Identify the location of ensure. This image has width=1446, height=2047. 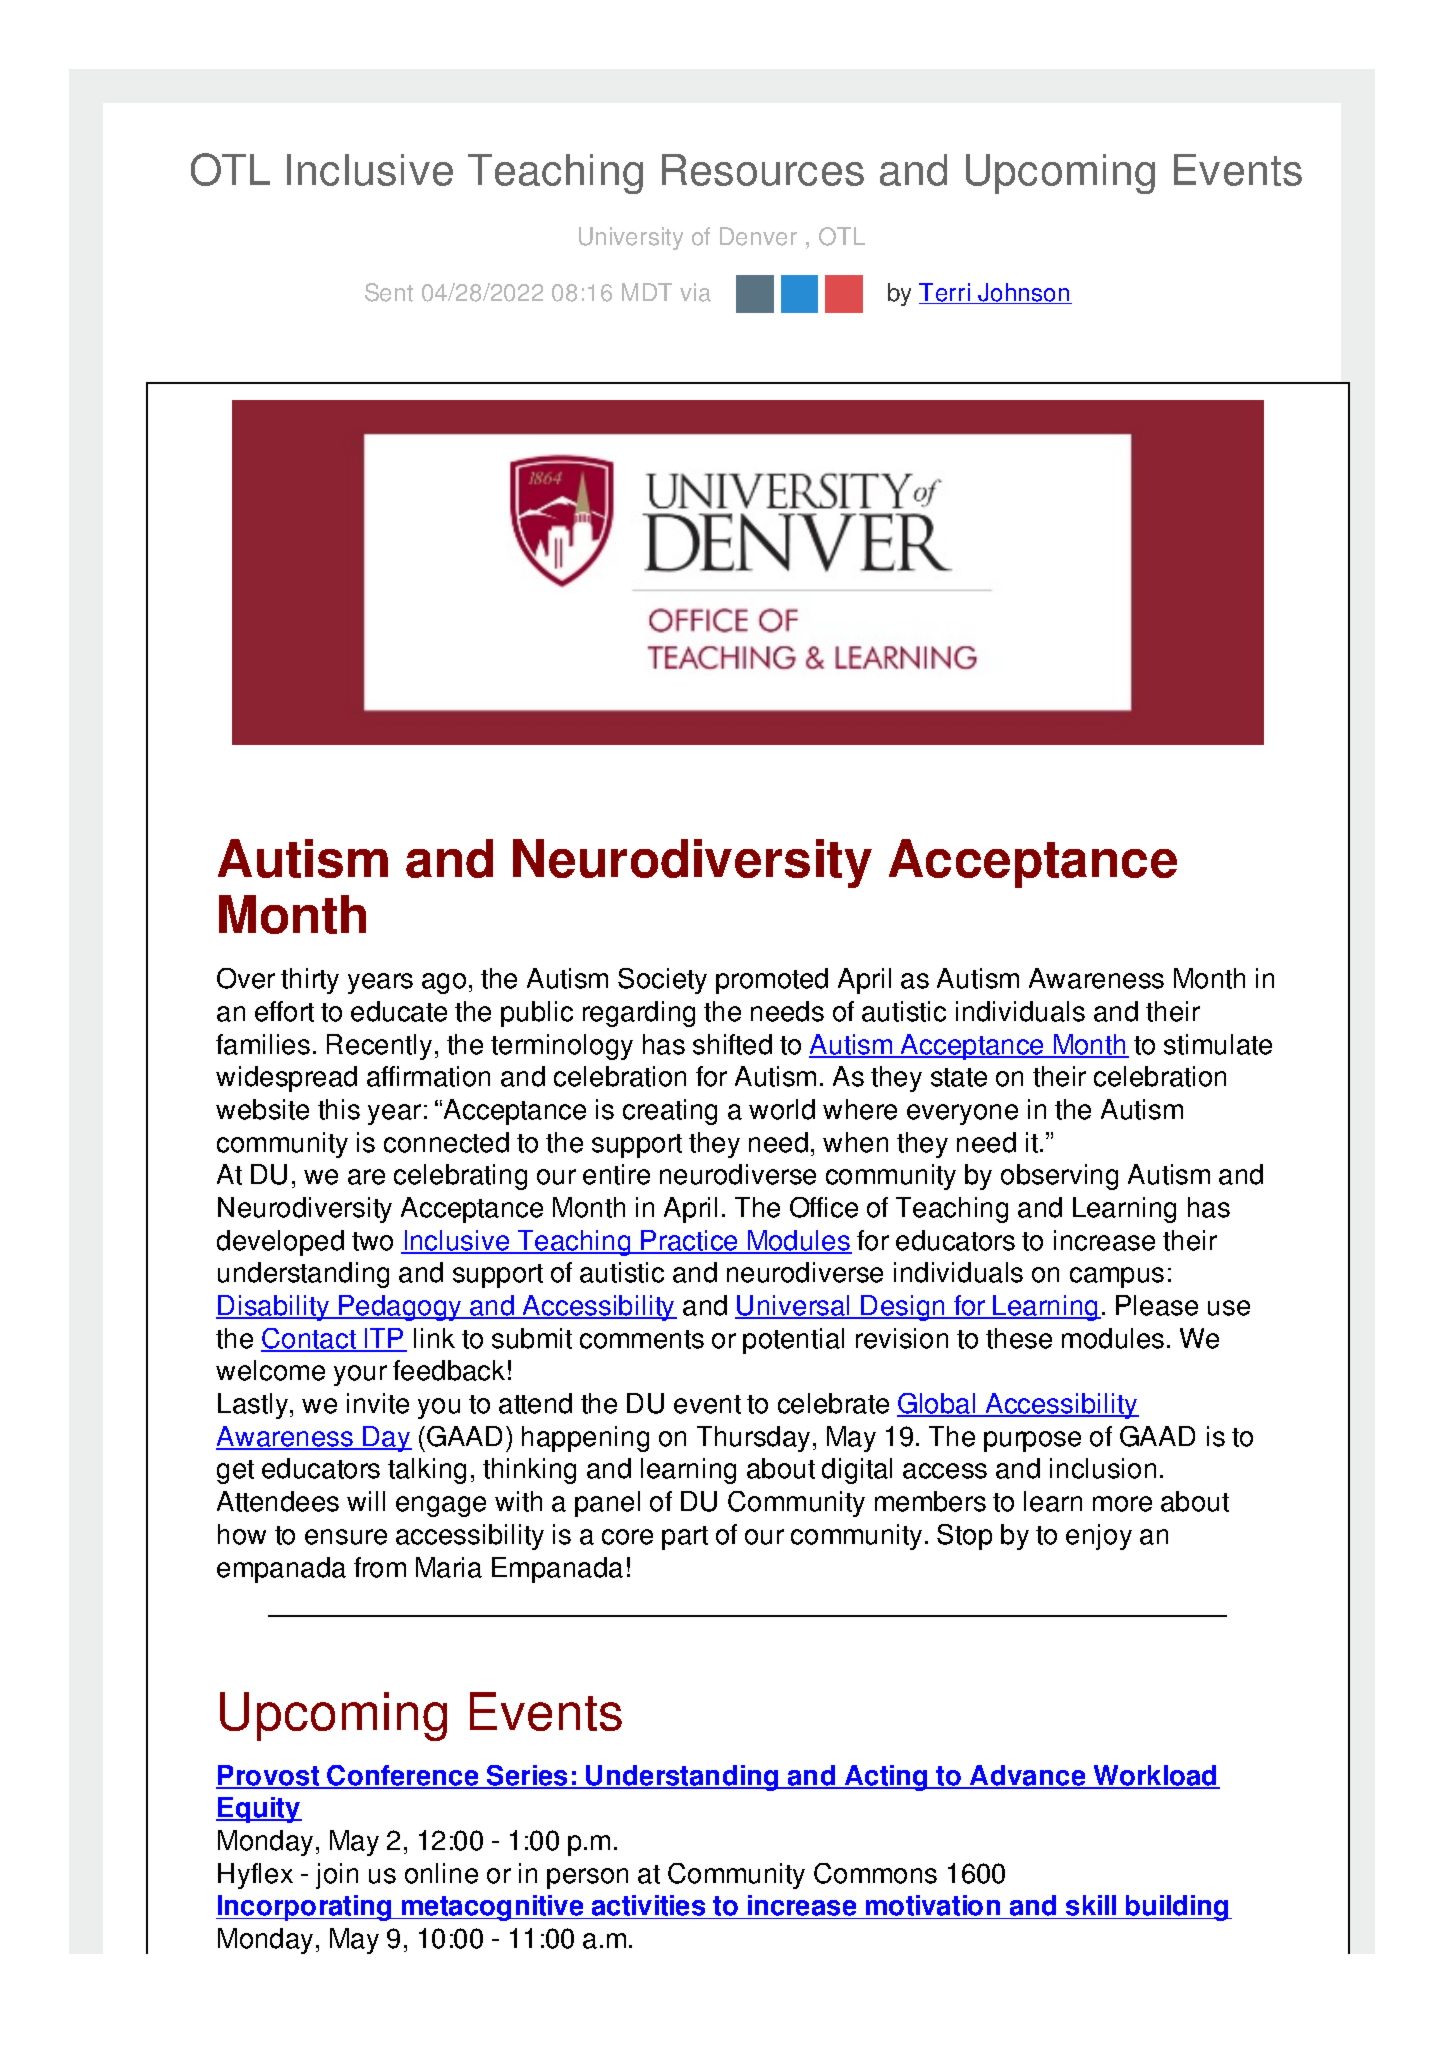
(346, 1537).
